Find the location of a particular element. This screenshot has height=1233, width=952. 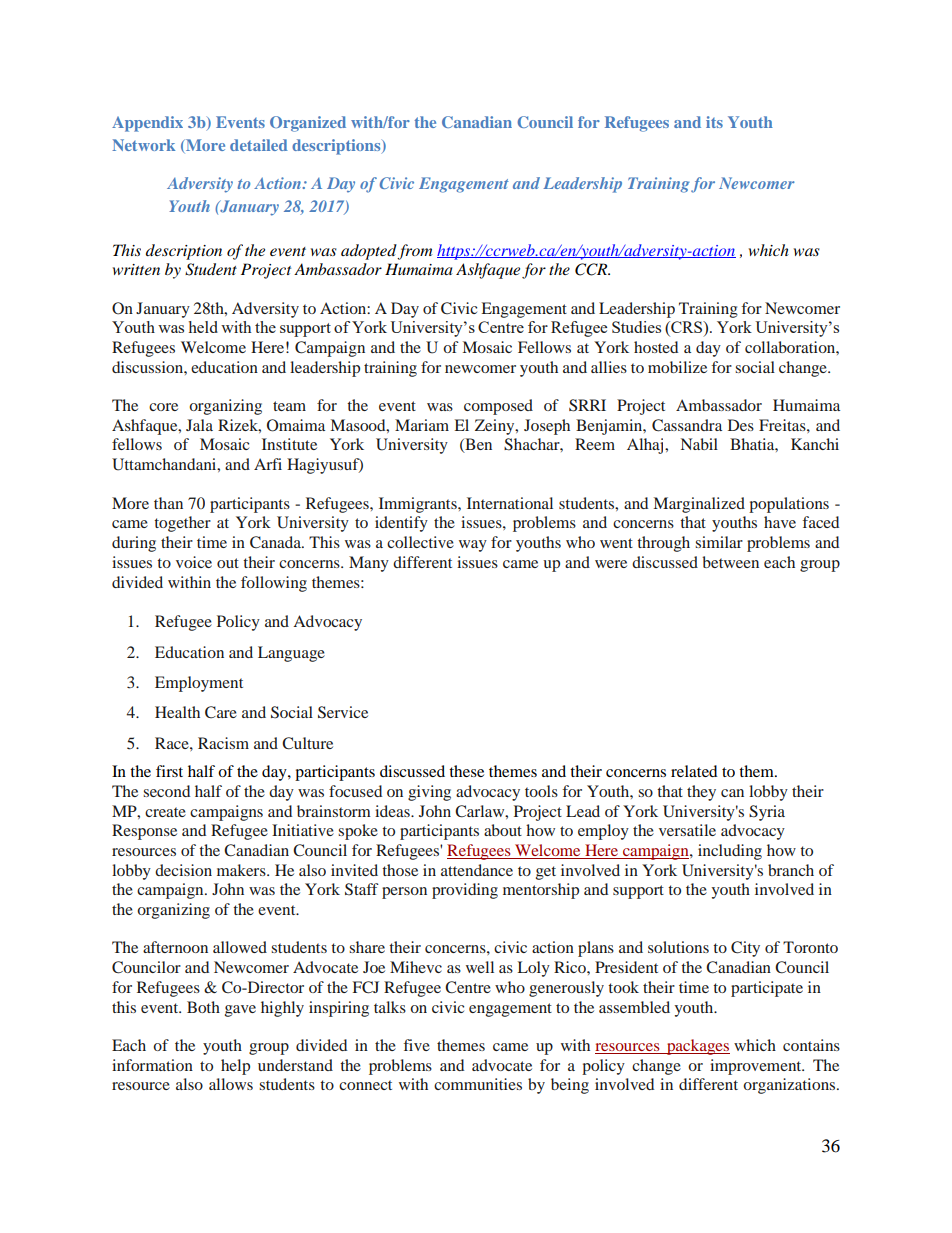

composed is located at coordinates (498, 407).
